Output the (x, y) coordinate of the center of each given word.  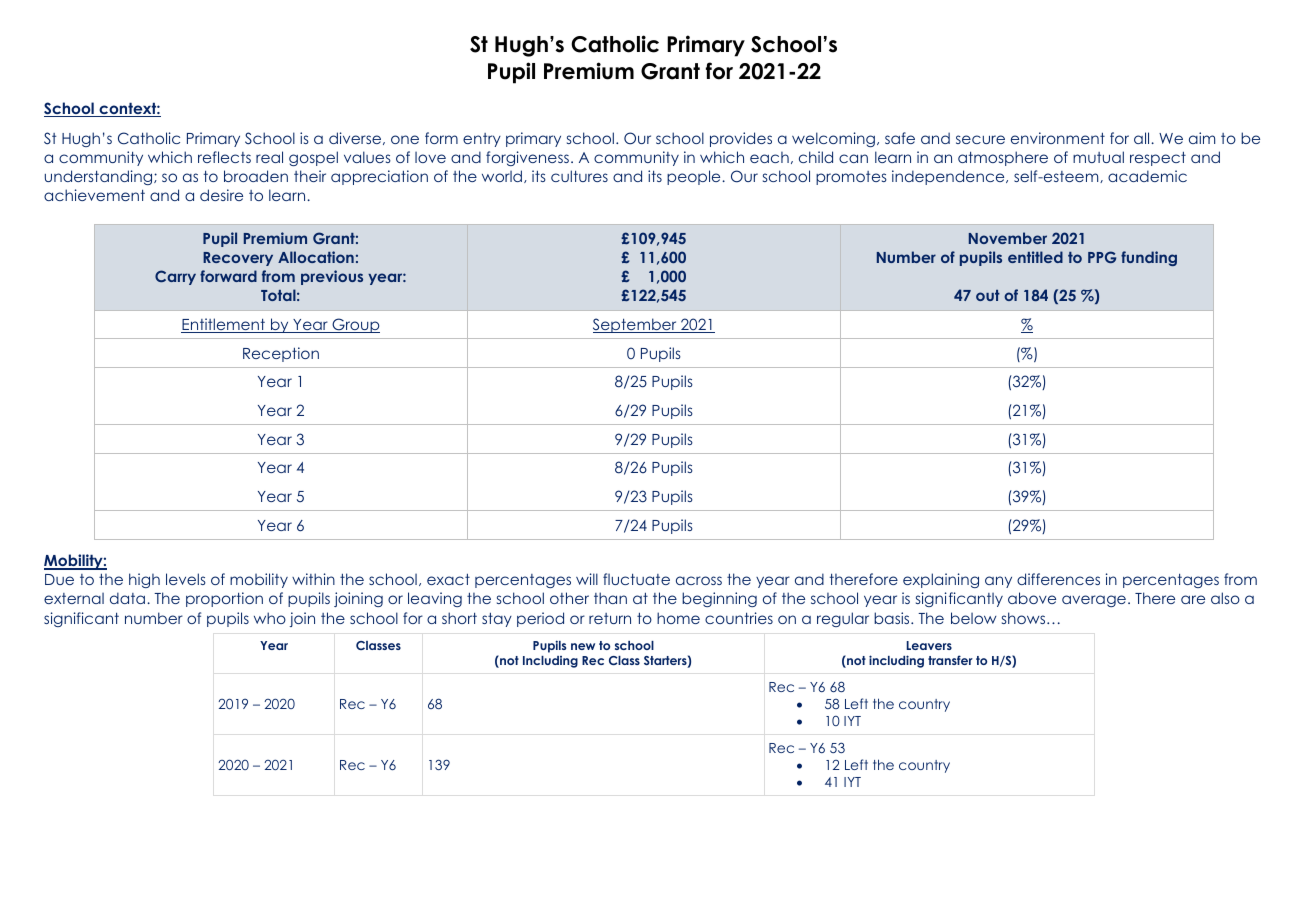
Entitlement (224, 325)
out (988, 295)
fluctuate (636, 579)
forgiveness (527, 158)
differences (1058, 579)
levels (186, 579)
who (270, 618)
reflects (224, 157)
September (636, 325)
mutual (1098, 157)
